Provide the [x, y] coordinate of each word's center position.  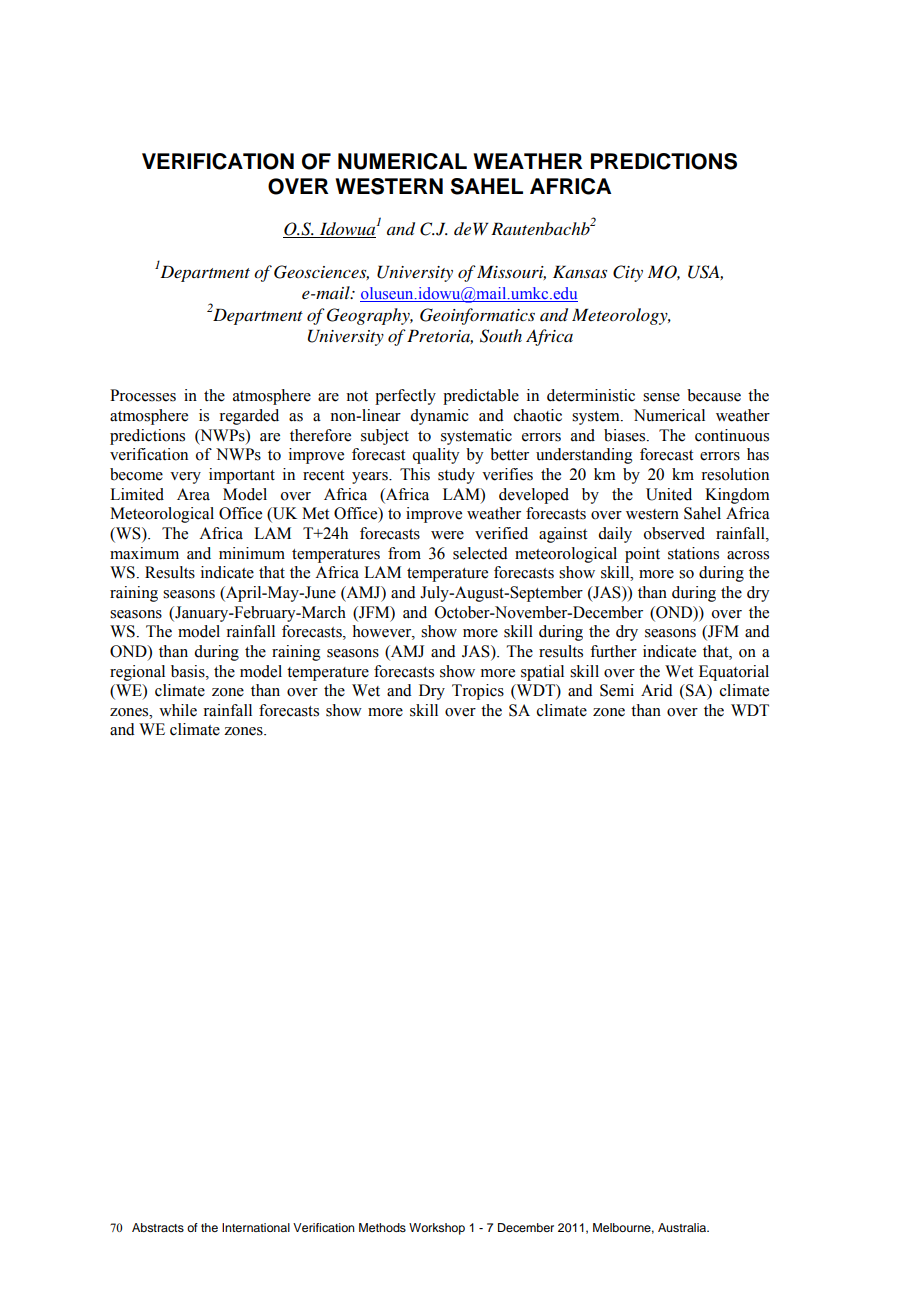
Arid [657, 690]
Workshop [437, 1229]
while [178, 710]
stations [693, 553]
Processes [143, 395]
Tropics [478, 692]
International [256, 1227]
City [628, 273]
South [501, 336]
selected [480, 553]
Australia [683, 1227]
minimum [252, 553]
